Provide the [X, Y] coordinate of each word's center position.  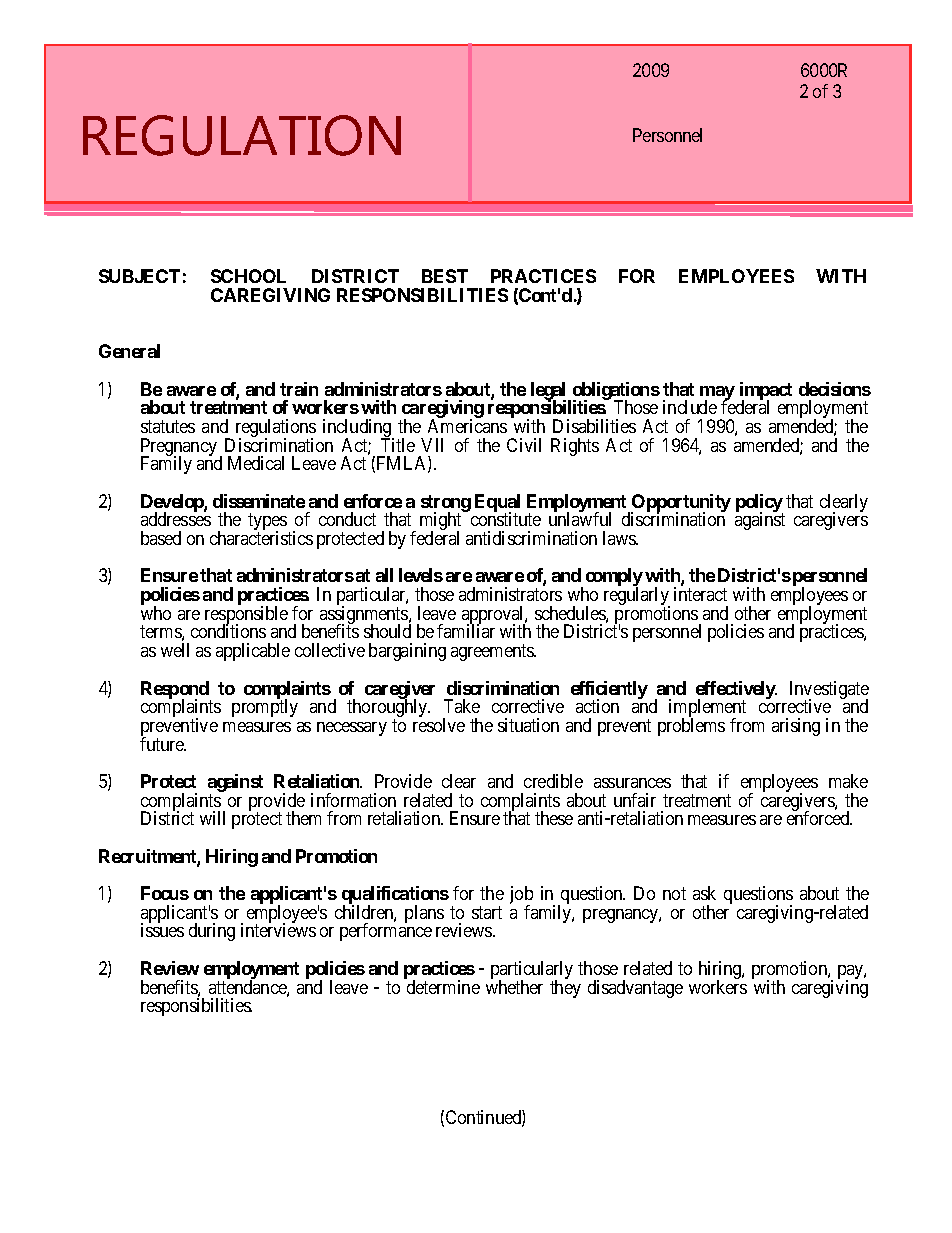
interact [700, 594]
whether [514, 987]
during [212, 932]
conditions [228, 631]
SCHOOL [248, 276]
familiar [466, 631]
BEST [445, 276]
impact [766, 392]
